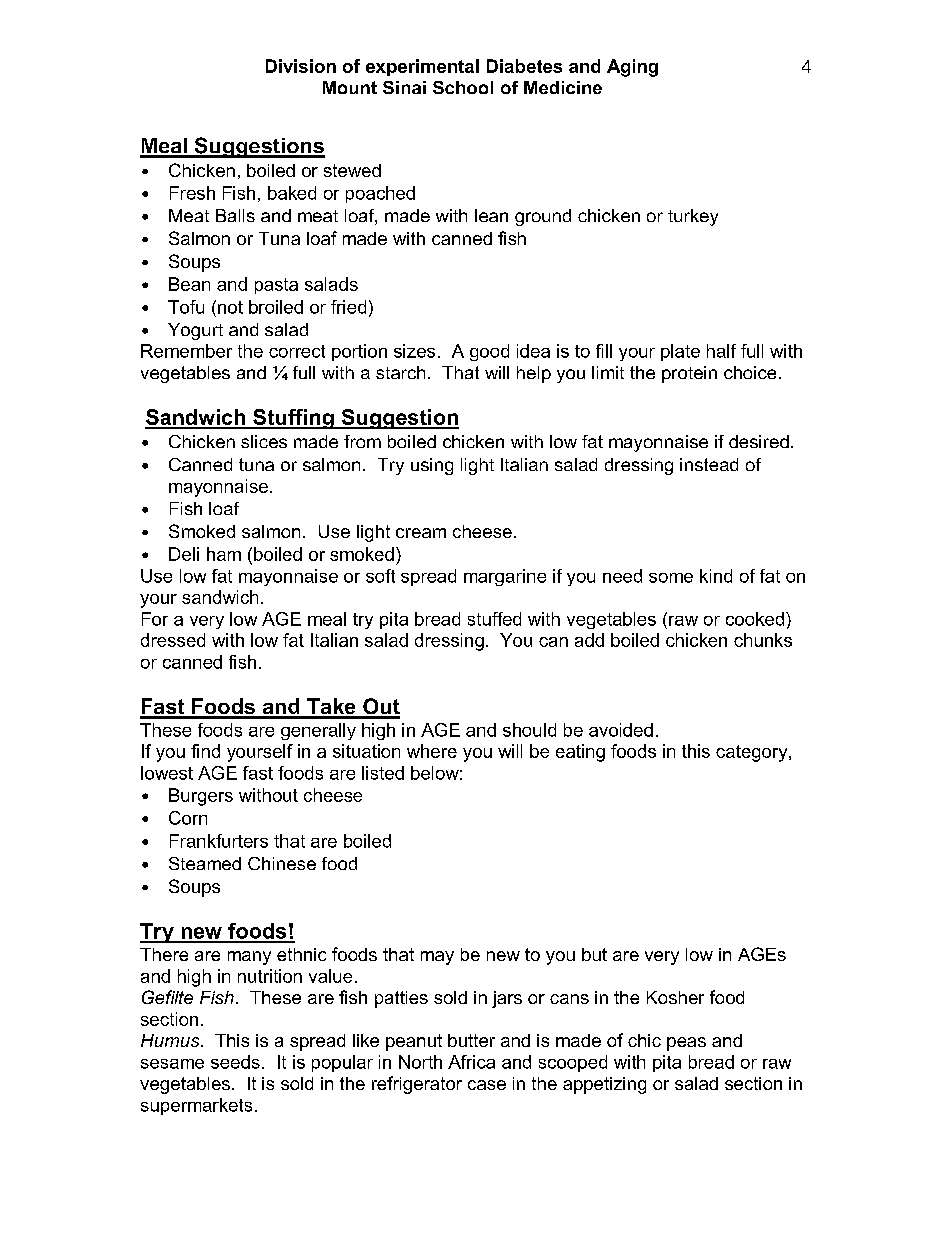 The image size is (952, 1233). Describe the element at coordinates (235, 1062) in the page. I see `seeds` at that location.
